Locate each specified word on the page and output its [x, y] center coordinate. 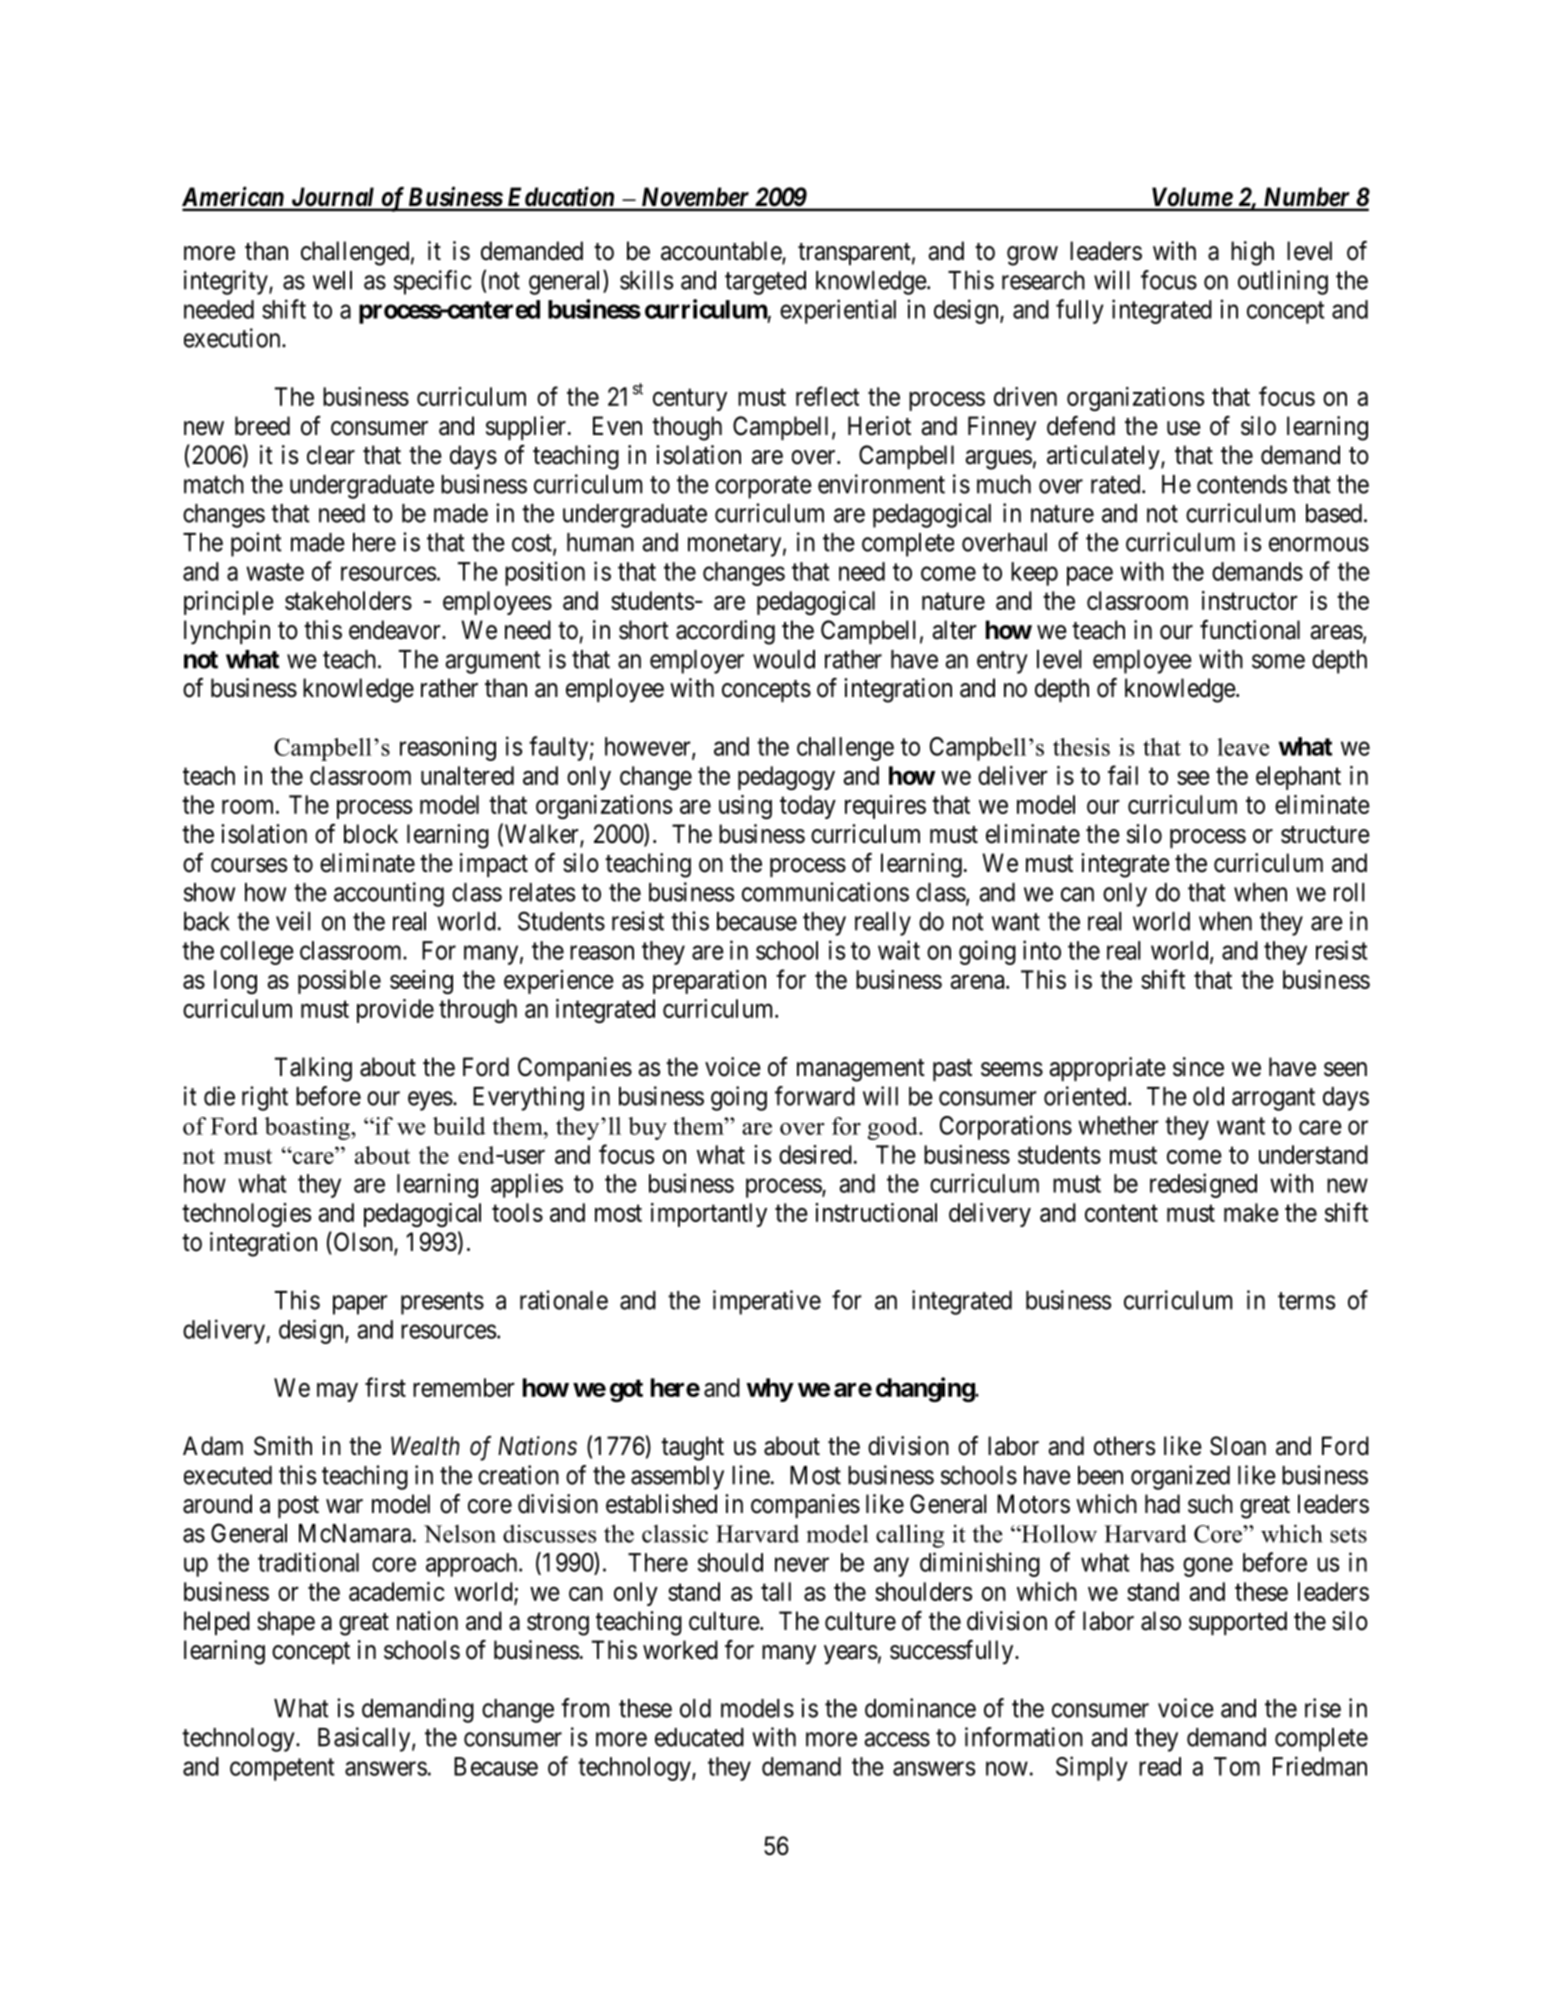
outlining [1283, 282]
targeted [765, 283]
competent [282, 1769]
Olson [363, 1242]
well [332, 280]
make [1251, 1212]
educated [699, 1737]
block [371, 834]
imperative [767, 1302]
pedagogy [786, 778]
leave [1243, 747]
